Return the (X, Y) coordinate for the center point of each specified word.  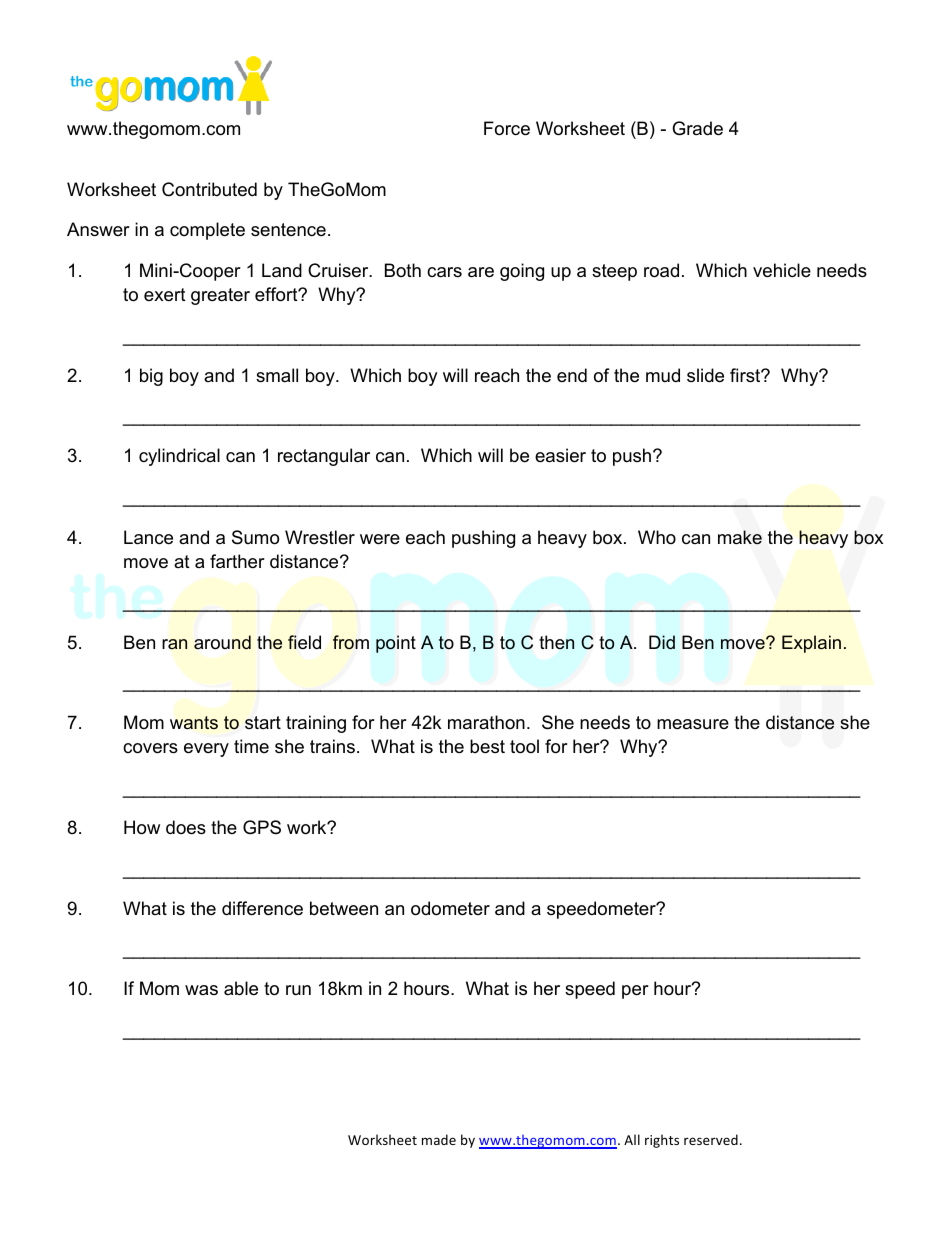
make (740, 537)
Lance (148, 537)
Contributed (209, 189)
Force (507, 128)
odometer (450, 908)
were (380, 539)
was (201, 990)
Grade (697, 128)
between (344, 908)
